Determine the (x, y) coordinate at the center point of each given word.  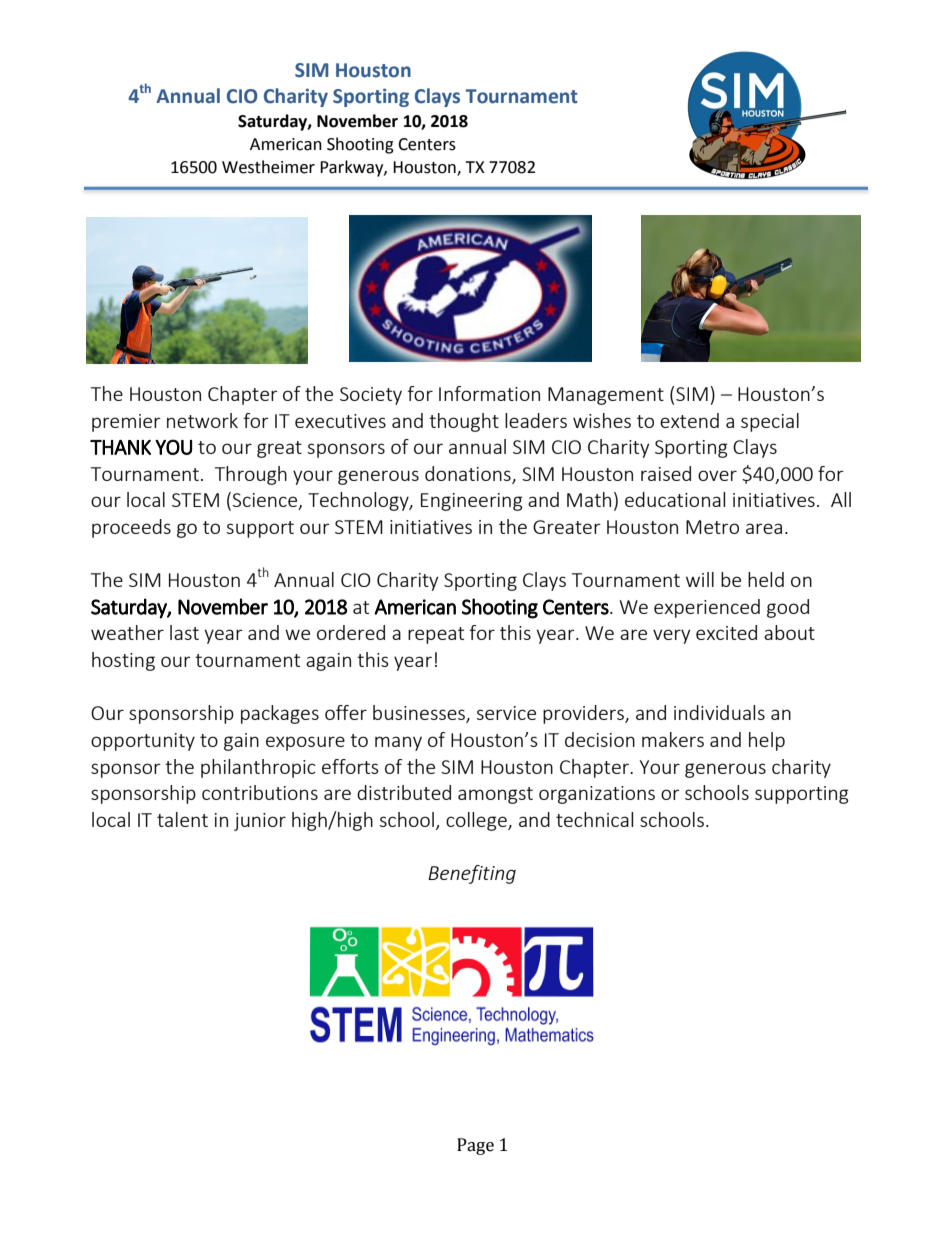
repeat (436, 635)
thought (464, 422)
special (770, 422)
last (184, 632)
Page (475, 1146)
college (477, 821)
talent (182, 819)
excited (726, 632)
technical (594, 819)
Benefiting (472, 874)
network (202, 420)
